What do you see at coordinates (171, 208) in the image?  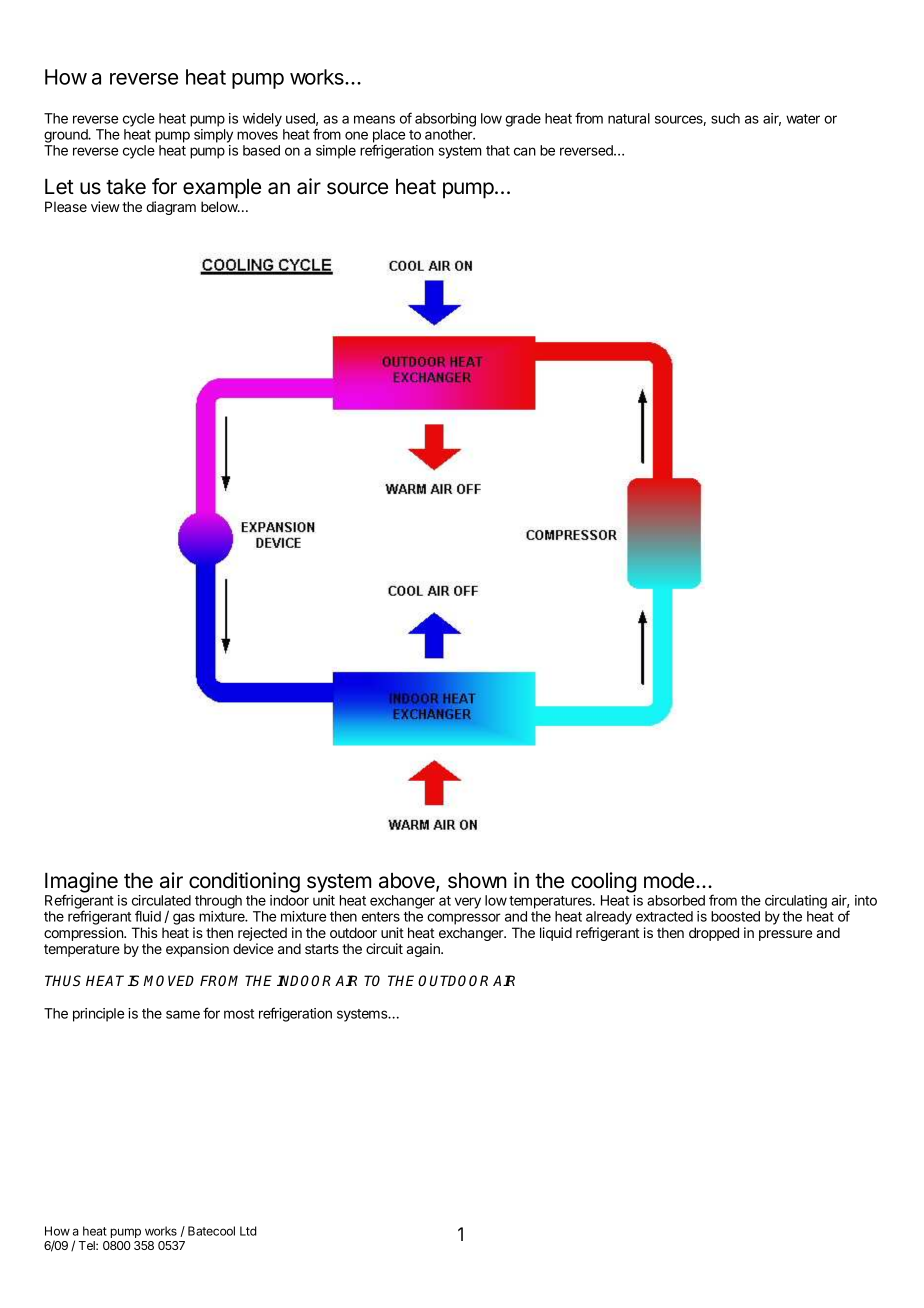 I see `diagram` at bounding box center [171, 208].
